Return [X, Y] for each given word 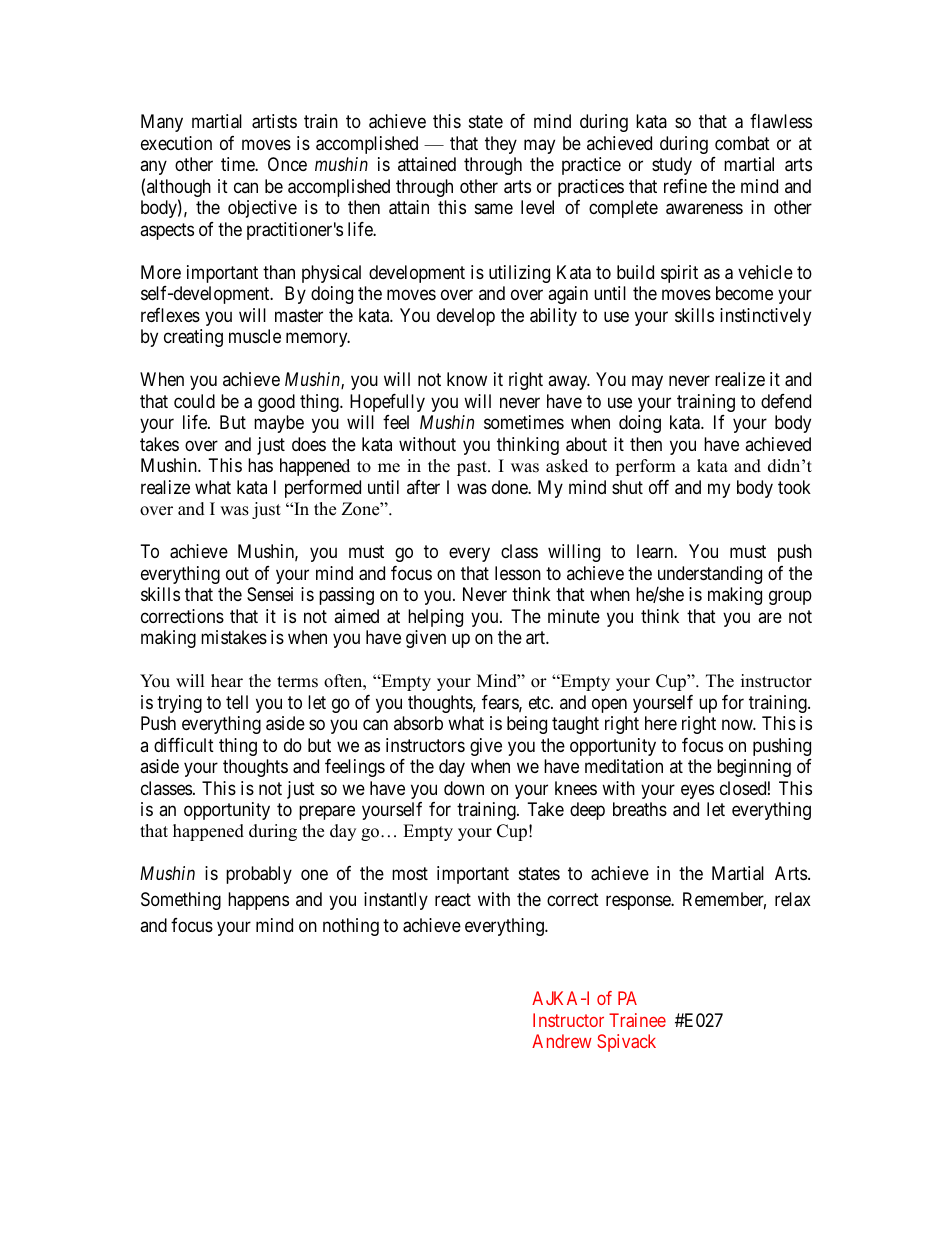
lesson [518, 573]
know [467, 379]
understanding [710, 575]
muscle [255, 336]
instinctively [765, 317]
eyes [697, 791]
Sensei [270, 594]
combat [742, 143]
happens [258, 901]
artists [274, 121]
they [501, 145]
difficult [184, 745]
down [464, 788]
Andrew [562, 1041]
